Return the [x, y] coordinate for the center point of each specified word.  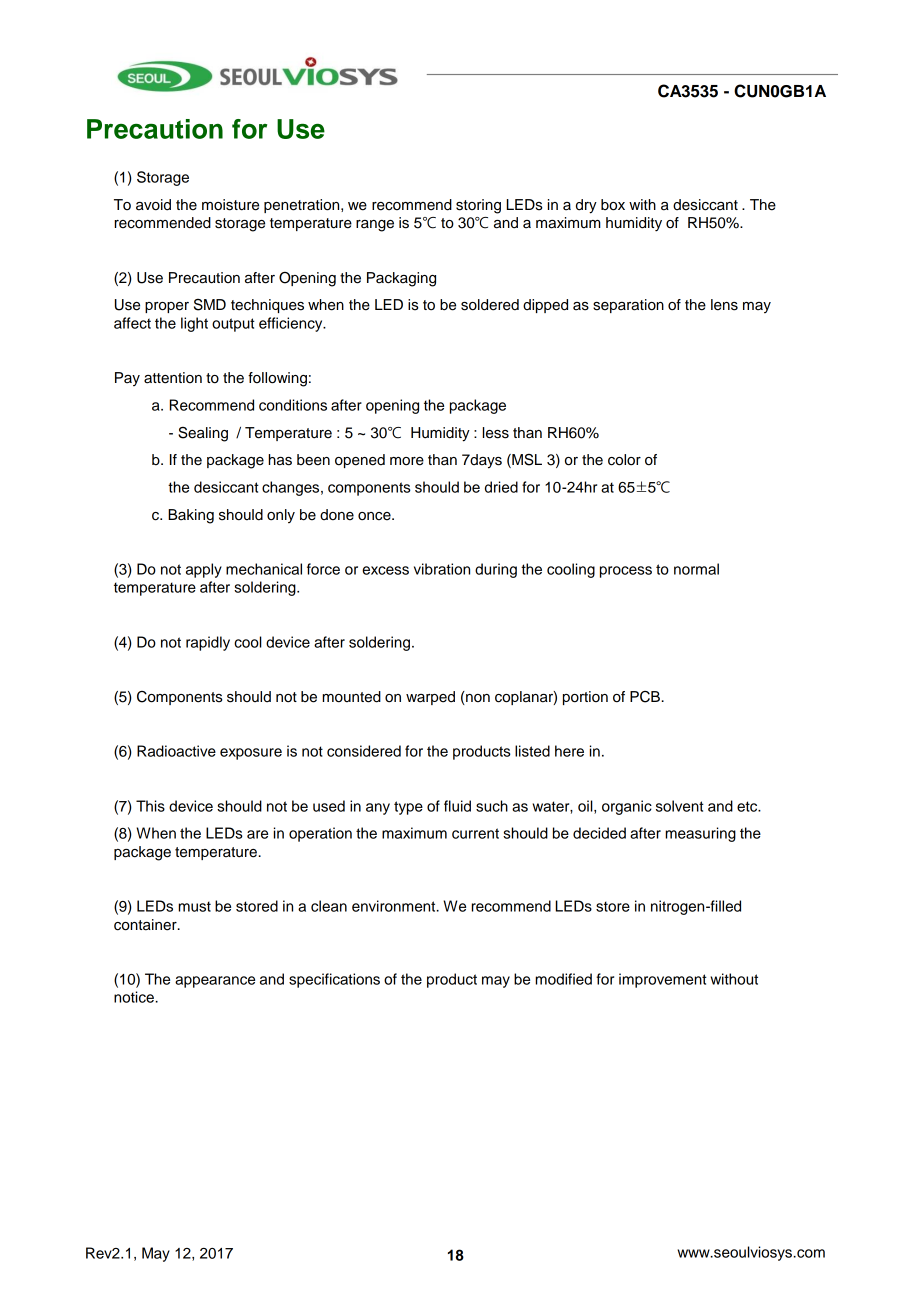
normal [696, 569]
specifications [334, 980]
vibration [442, 569]
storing [478, 206]
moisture [230, 205]
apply [204, 570]
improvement [663, 980]
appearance [215, 982]
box [613, 205]
